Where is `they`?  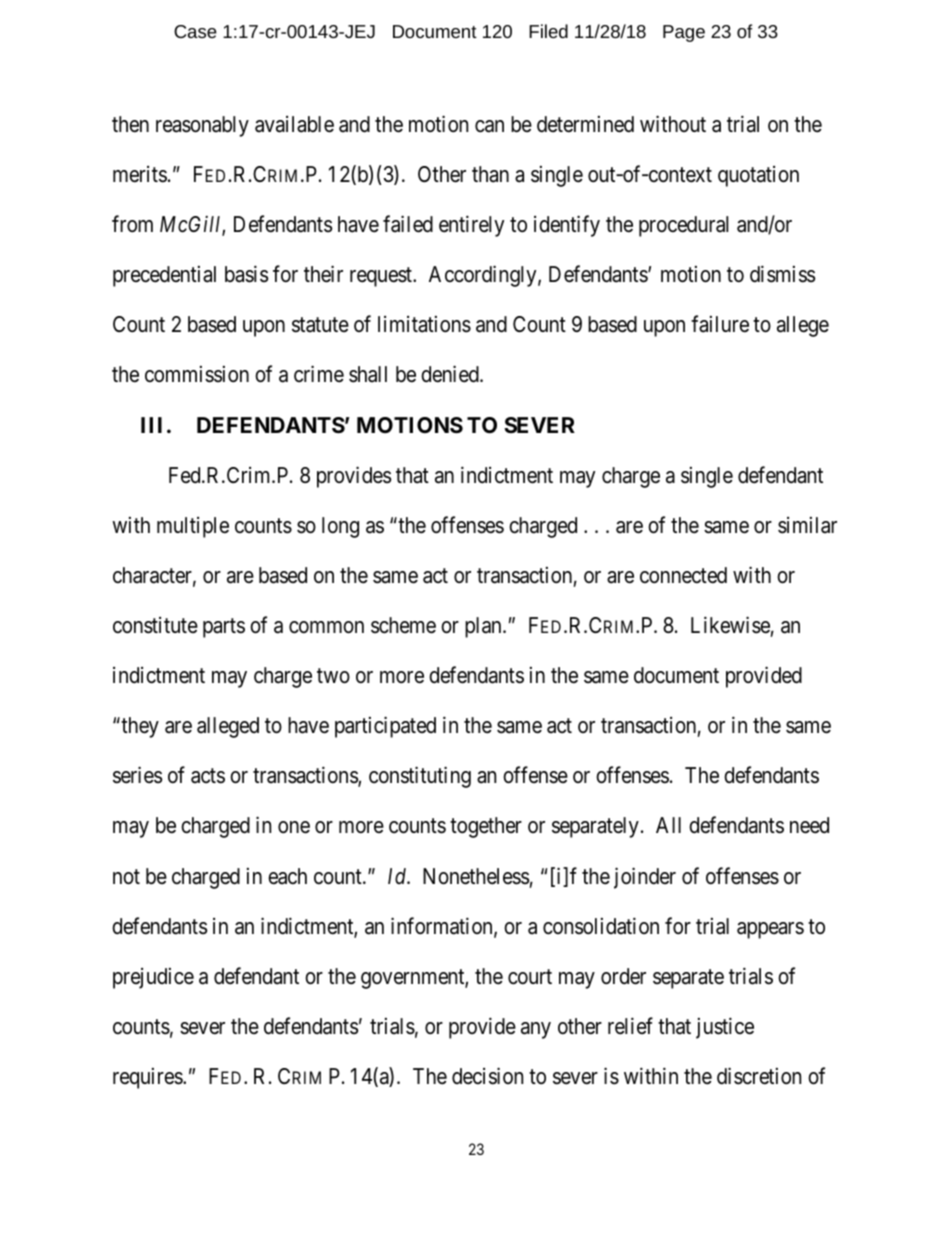
they is located at coordinates (139, 727).
